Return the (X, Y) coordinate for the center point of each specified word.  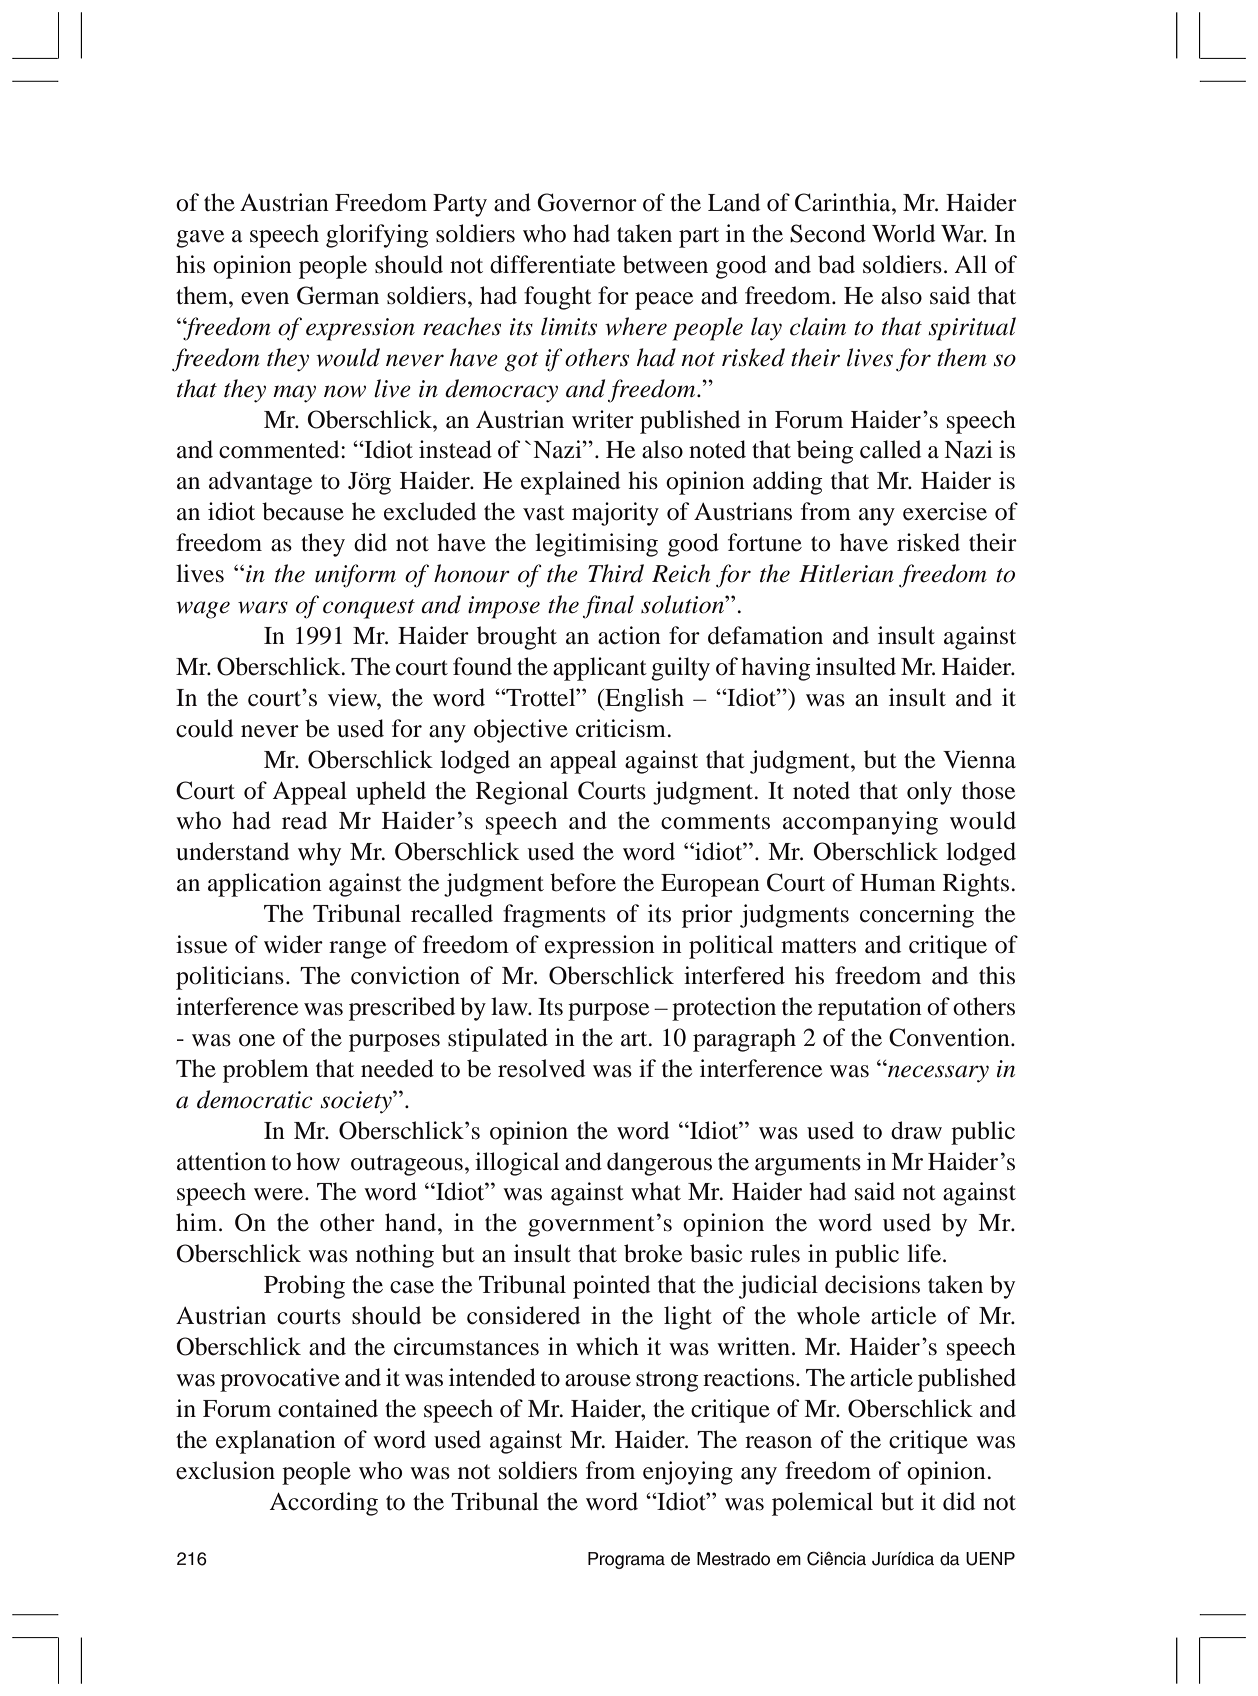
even (265, 298)
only (929, 793)
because (303, 511)
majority (615, 514)
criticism (621, 728)
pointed (611, 1287)
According (324, 1504)
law (510, 1006)
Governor (587, 202)
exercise (945, 511)
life (924, 1253)
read (304, 820)
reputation (870, 1009)
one (257, 1040)
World (903, 233)
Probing (304, 1287)
